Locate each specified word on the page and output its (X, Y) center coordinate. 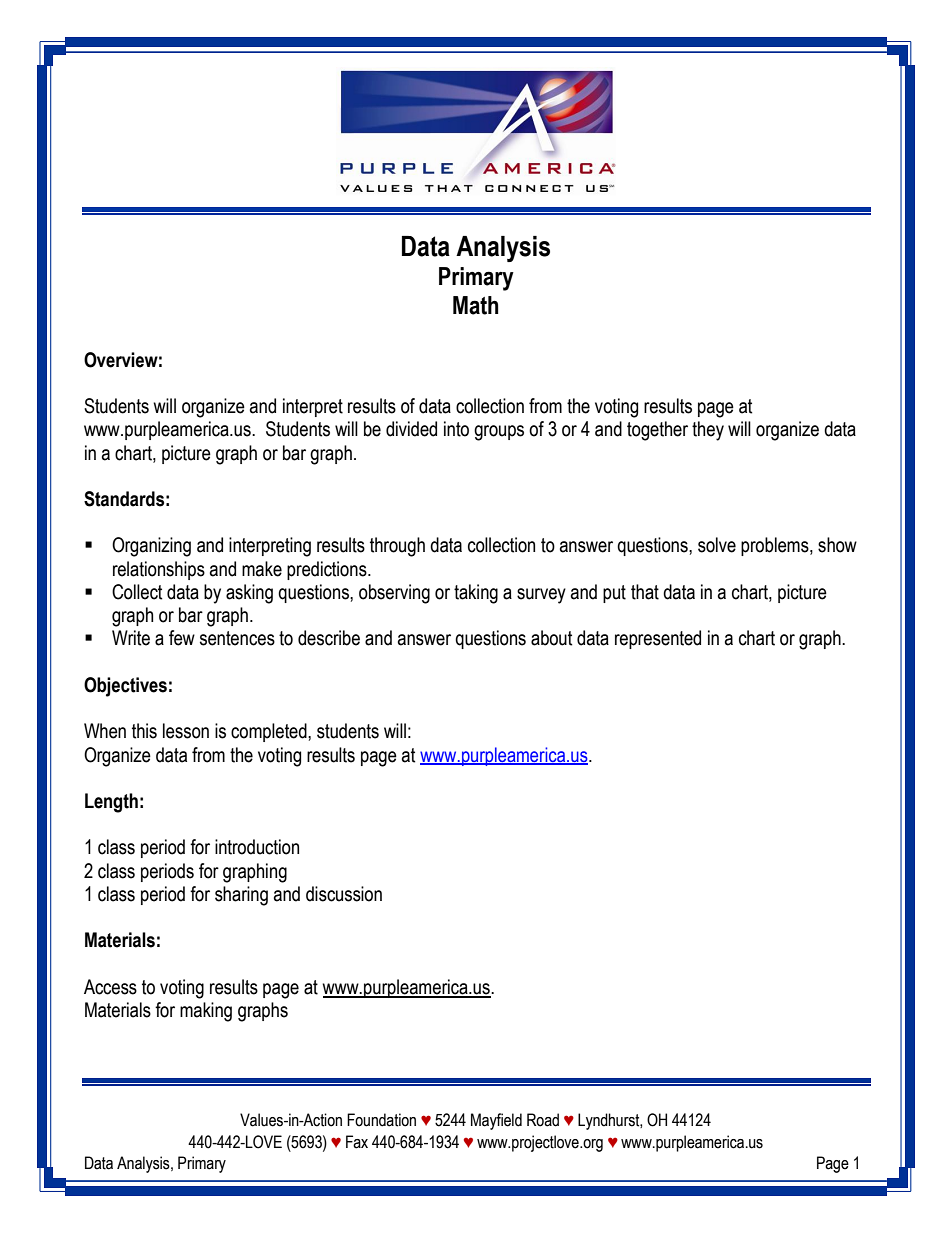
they (708, 431)
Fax (357, 1142)
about (551, 638)
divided (411, 429)
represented (658, 639)
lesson (186, 731)
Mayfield (496, 1121)
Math (475, 305)
